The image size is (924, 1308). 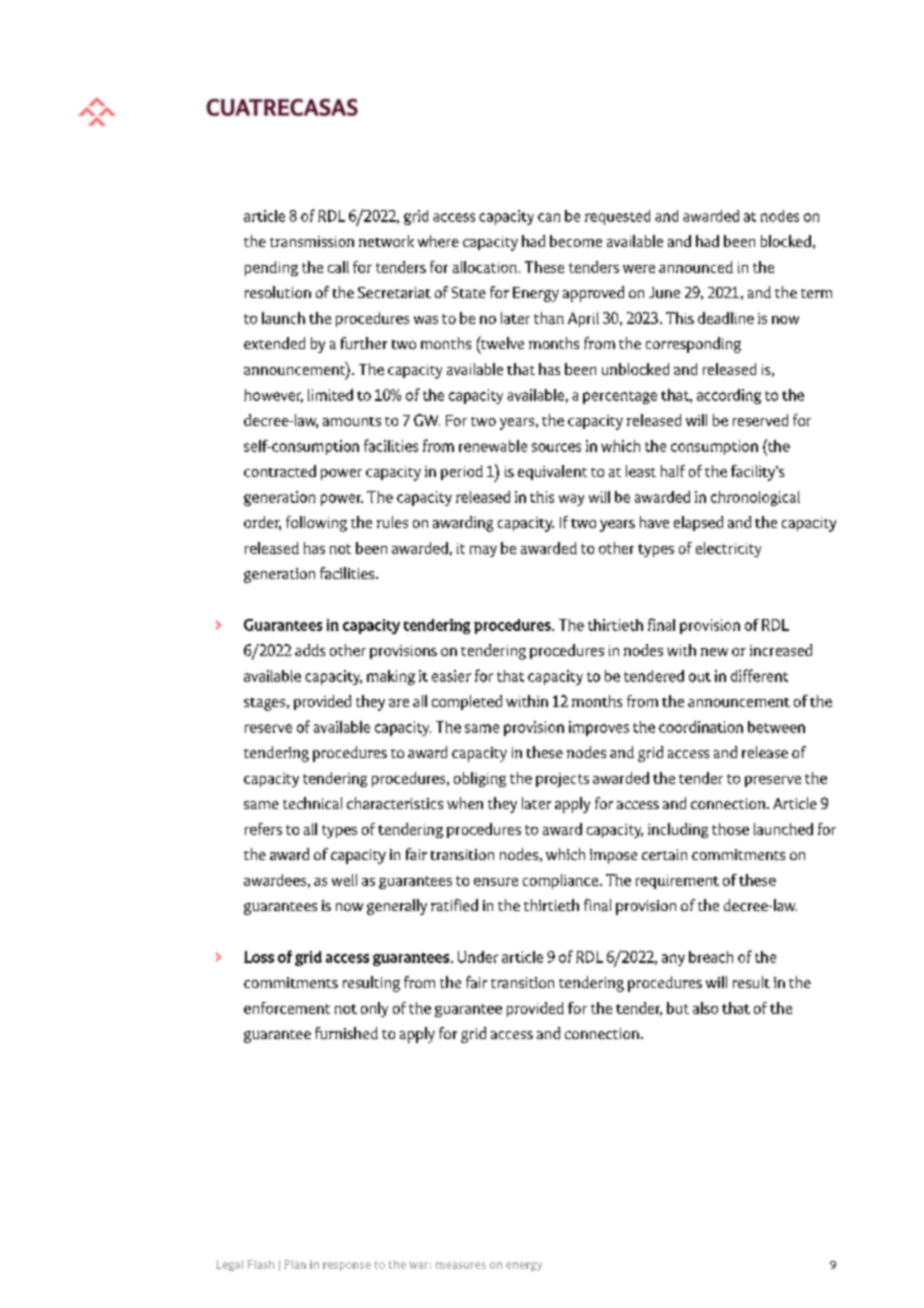 I want to click on equivalent, so click(x=552, y=472).
